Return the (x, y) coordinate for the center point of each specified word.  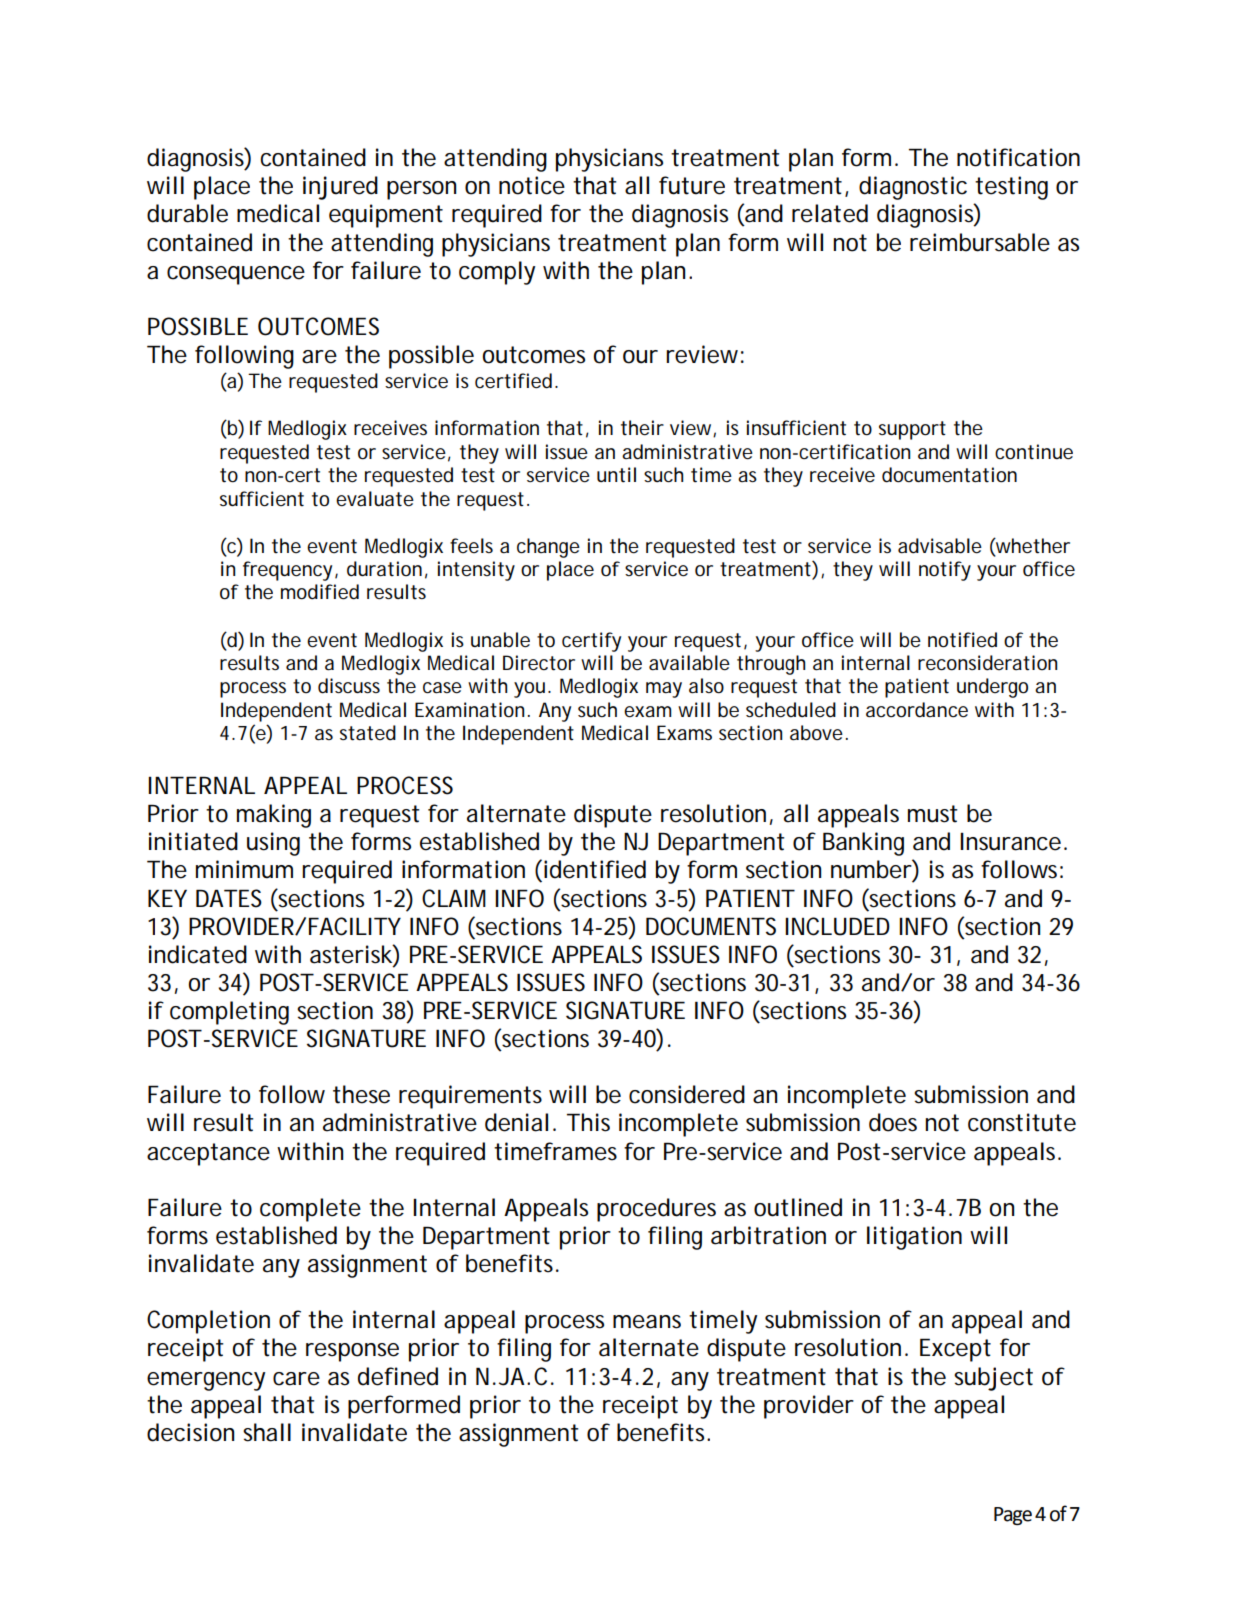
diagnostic (913, 188)
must (933, 814)
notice (532, 185)
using (273, 844)
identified (593, 869)
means (647, 1322)
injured (340, 188)
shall (267, 1432)
